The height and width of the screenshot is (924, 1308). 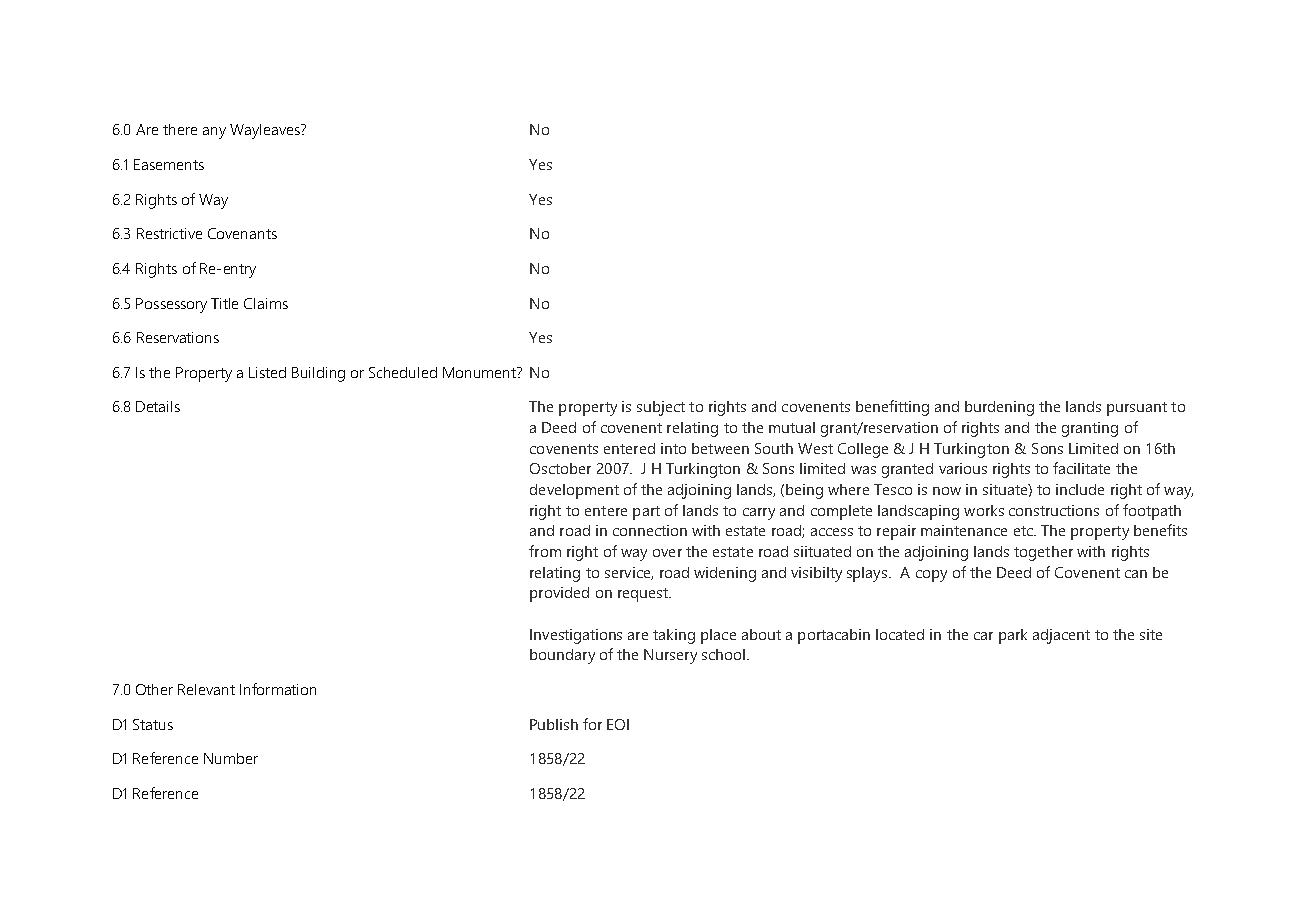 I want to click on Monument, so click(x=480, y=372).
